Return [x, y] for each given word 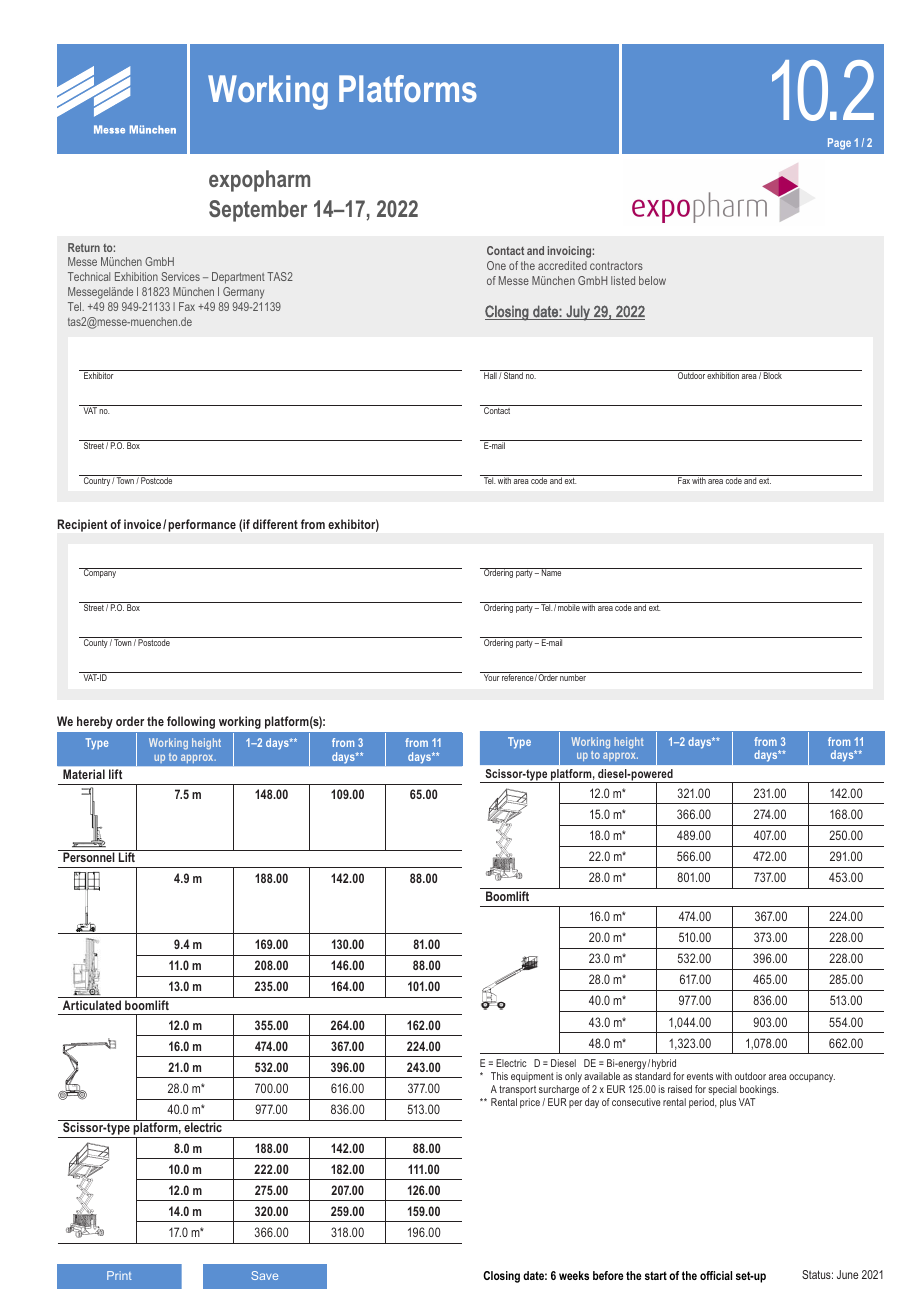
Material [84, 774]
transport [517, 1090]
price [530, 1103]
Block [773, 375]
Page [839, 144]
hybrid [664, 1064]
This [499, 1076]
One [496, 265]
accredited [562, 265]
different [275, 524]
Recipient [82, 525]
